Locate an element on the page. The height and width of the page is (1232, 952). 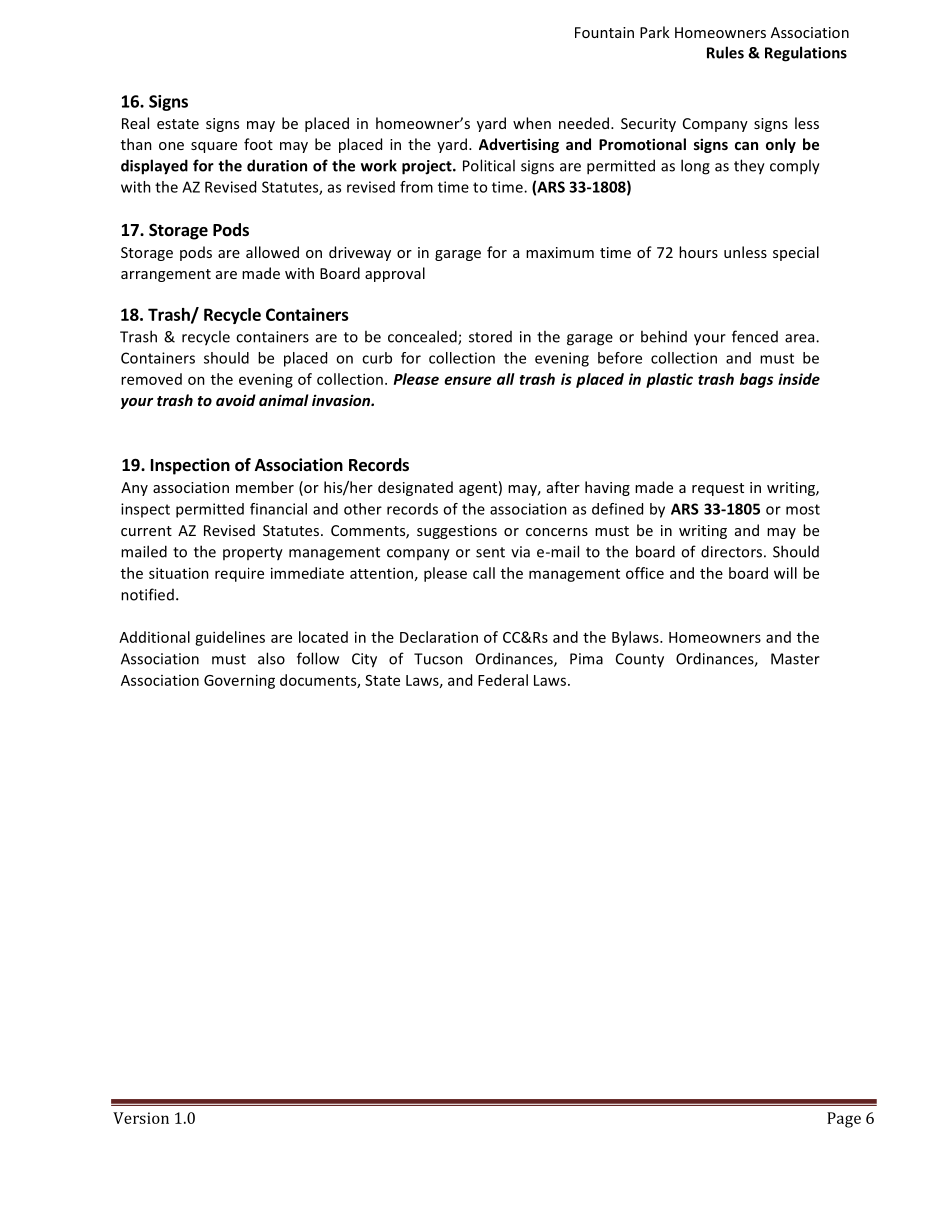
Master is located at coordinates (795, 659).
